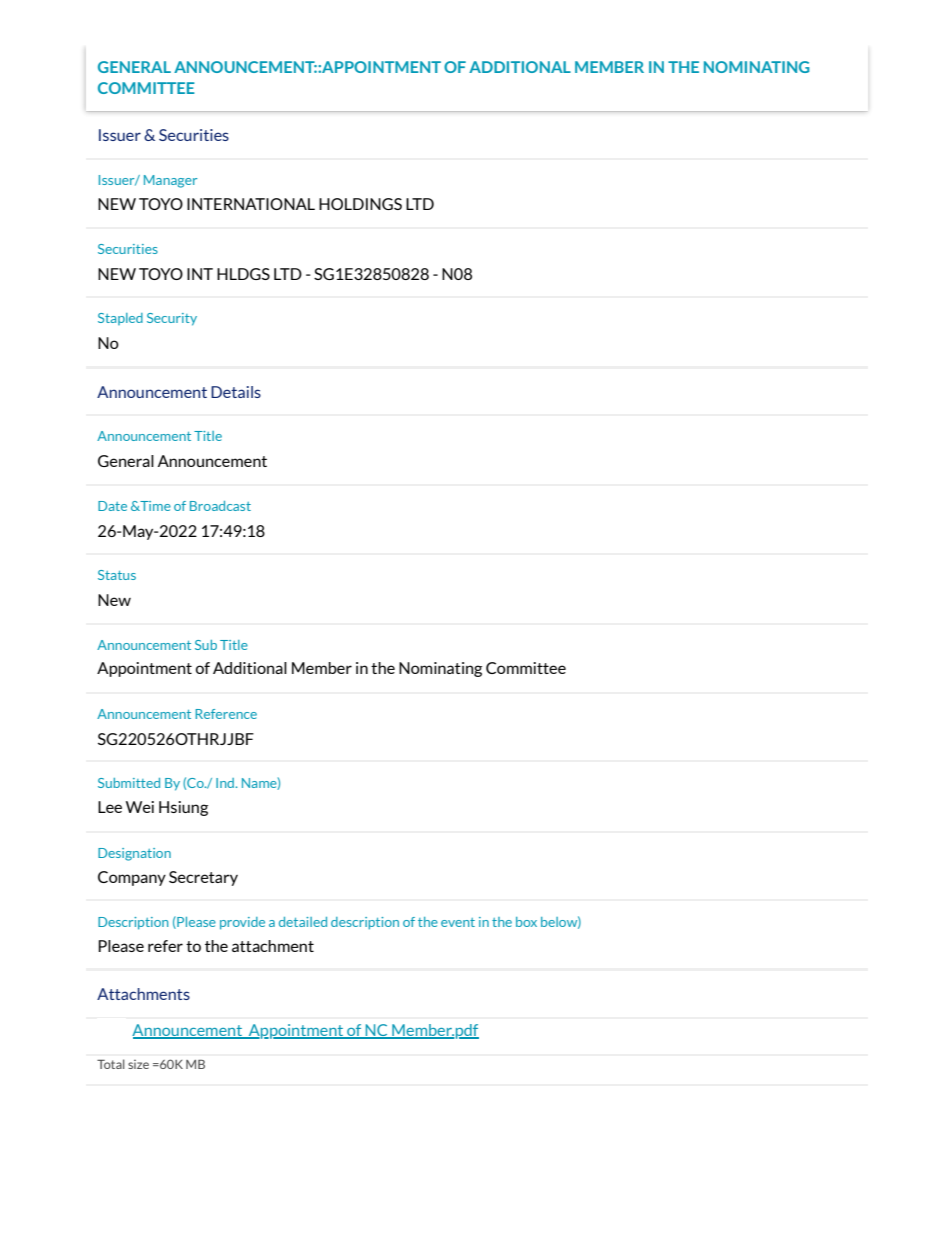  What do you see at coordinates (220, 506) in the screenshot?
I see `Broadcast` at bounding box center [220, 506].
